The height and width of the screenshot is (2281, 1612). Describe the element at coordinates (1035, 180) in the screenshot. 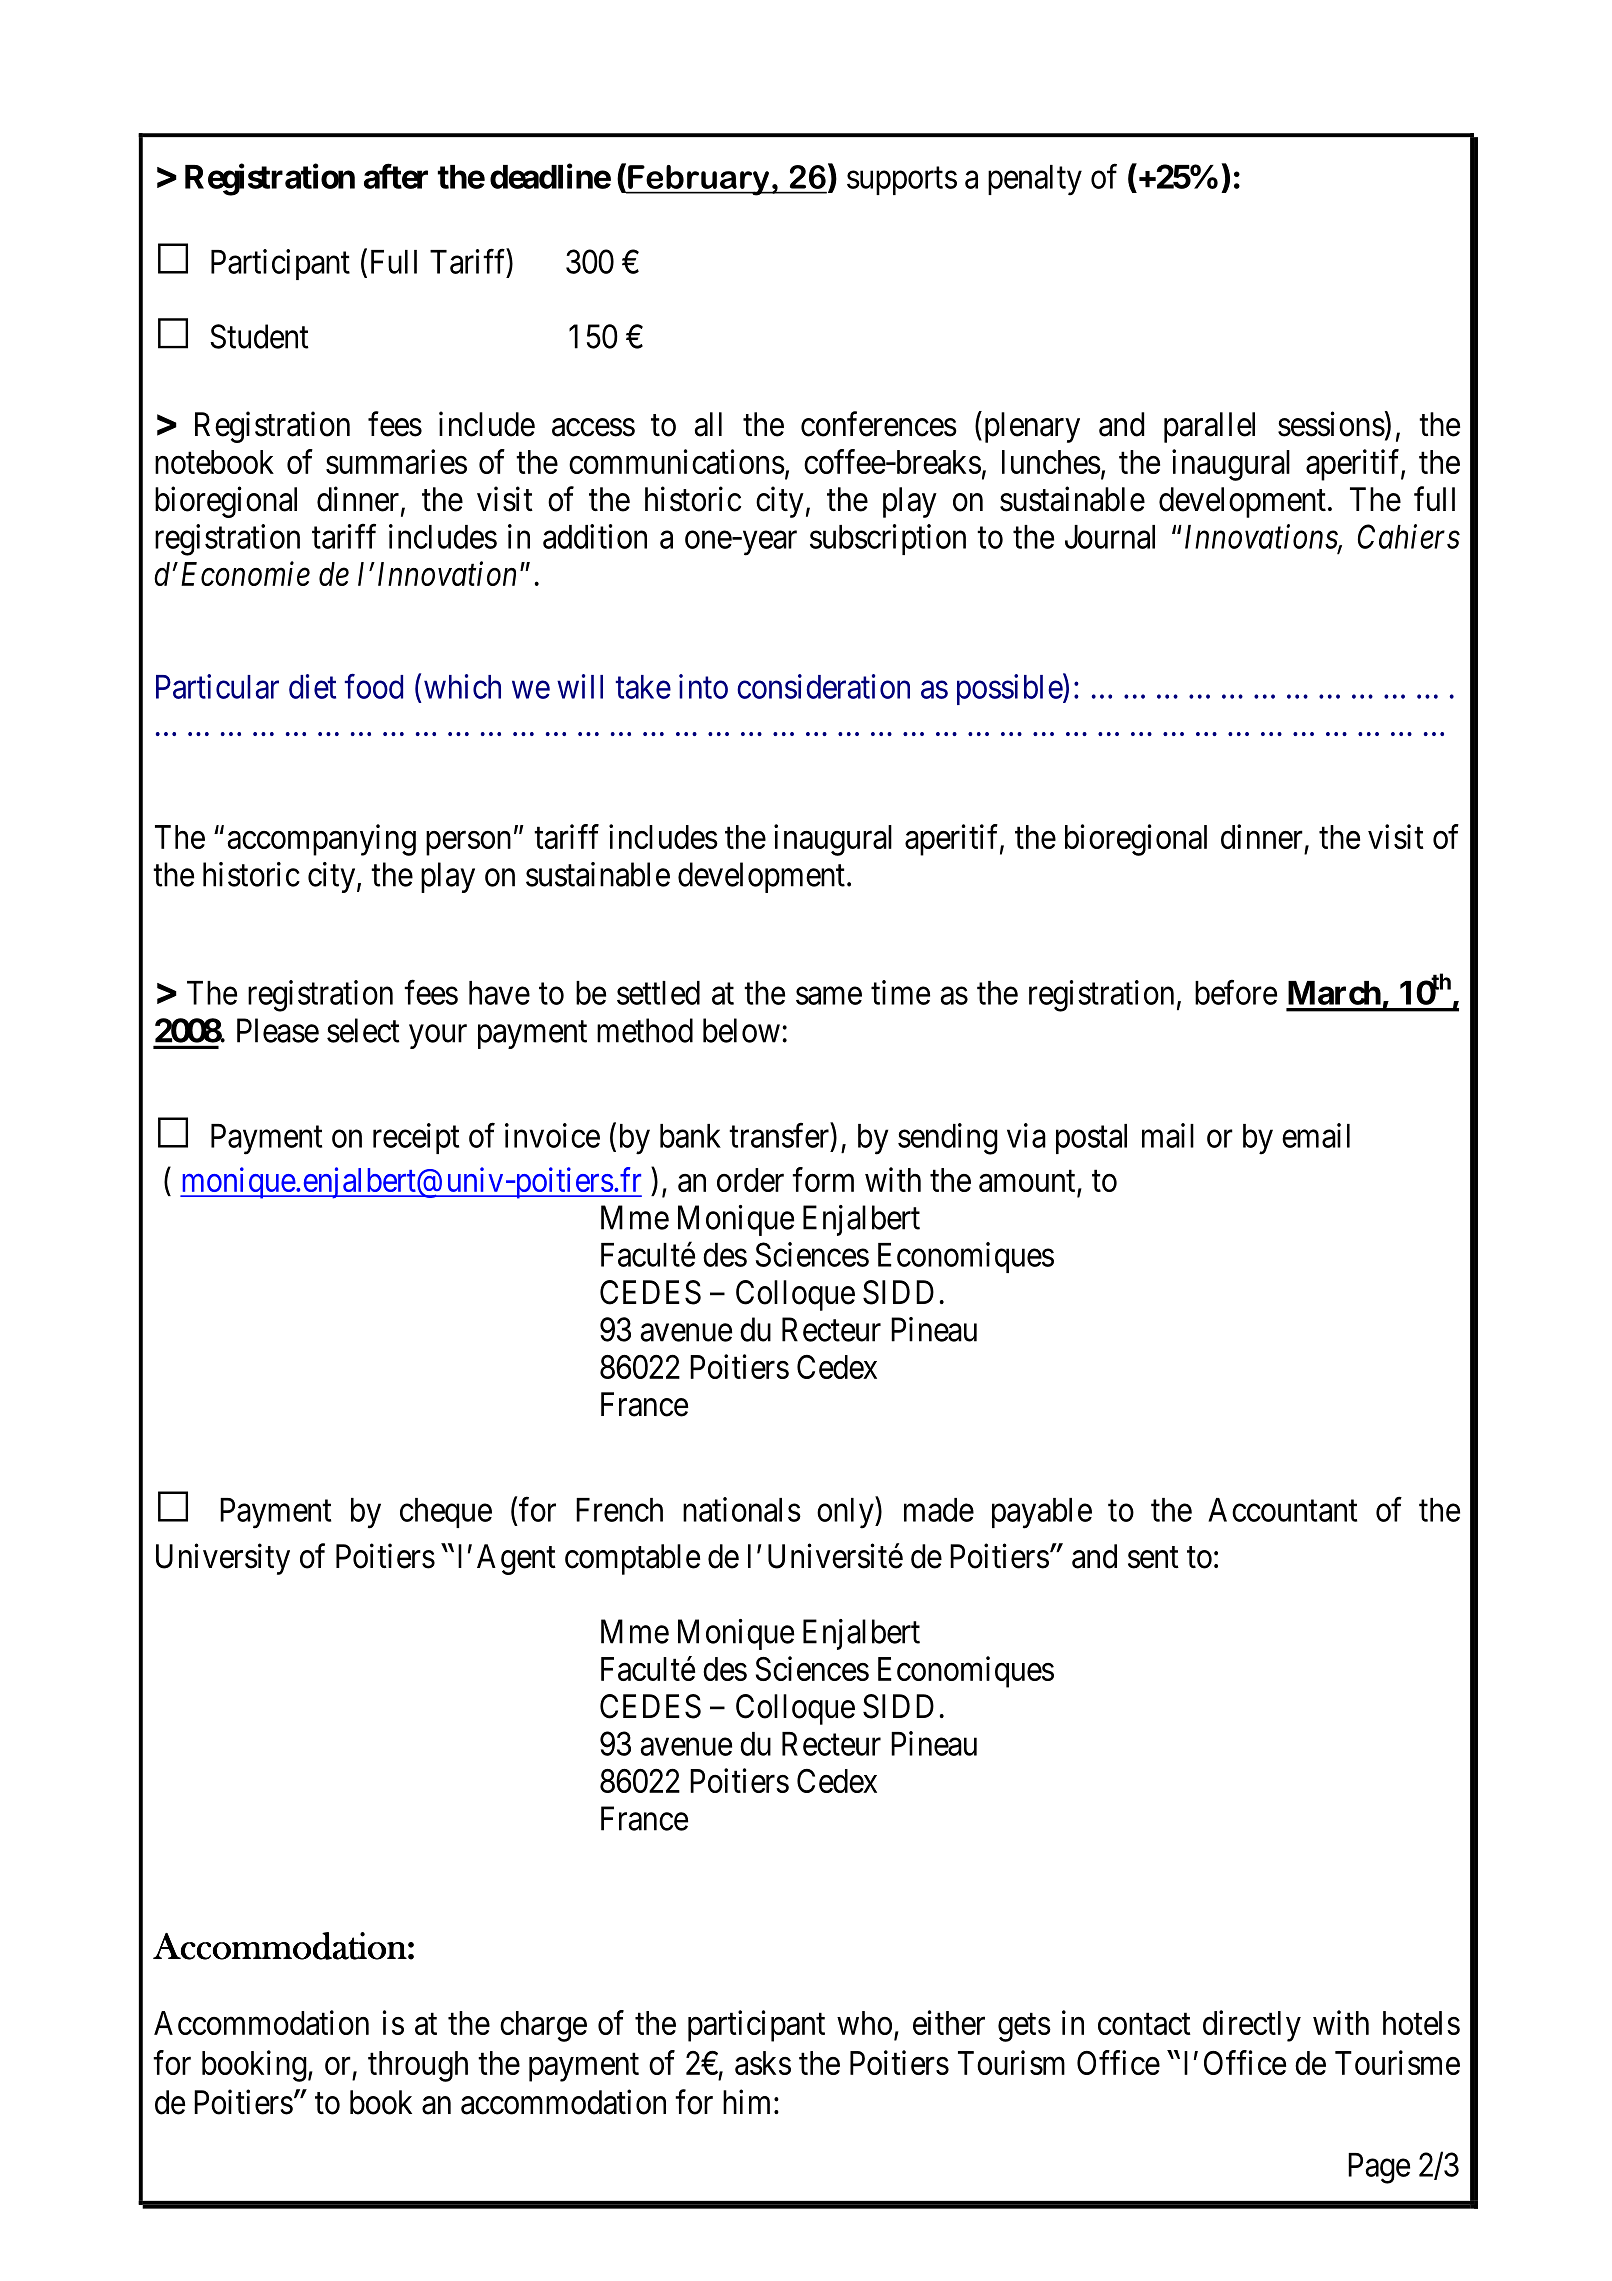

I see `penalty` at that location.
